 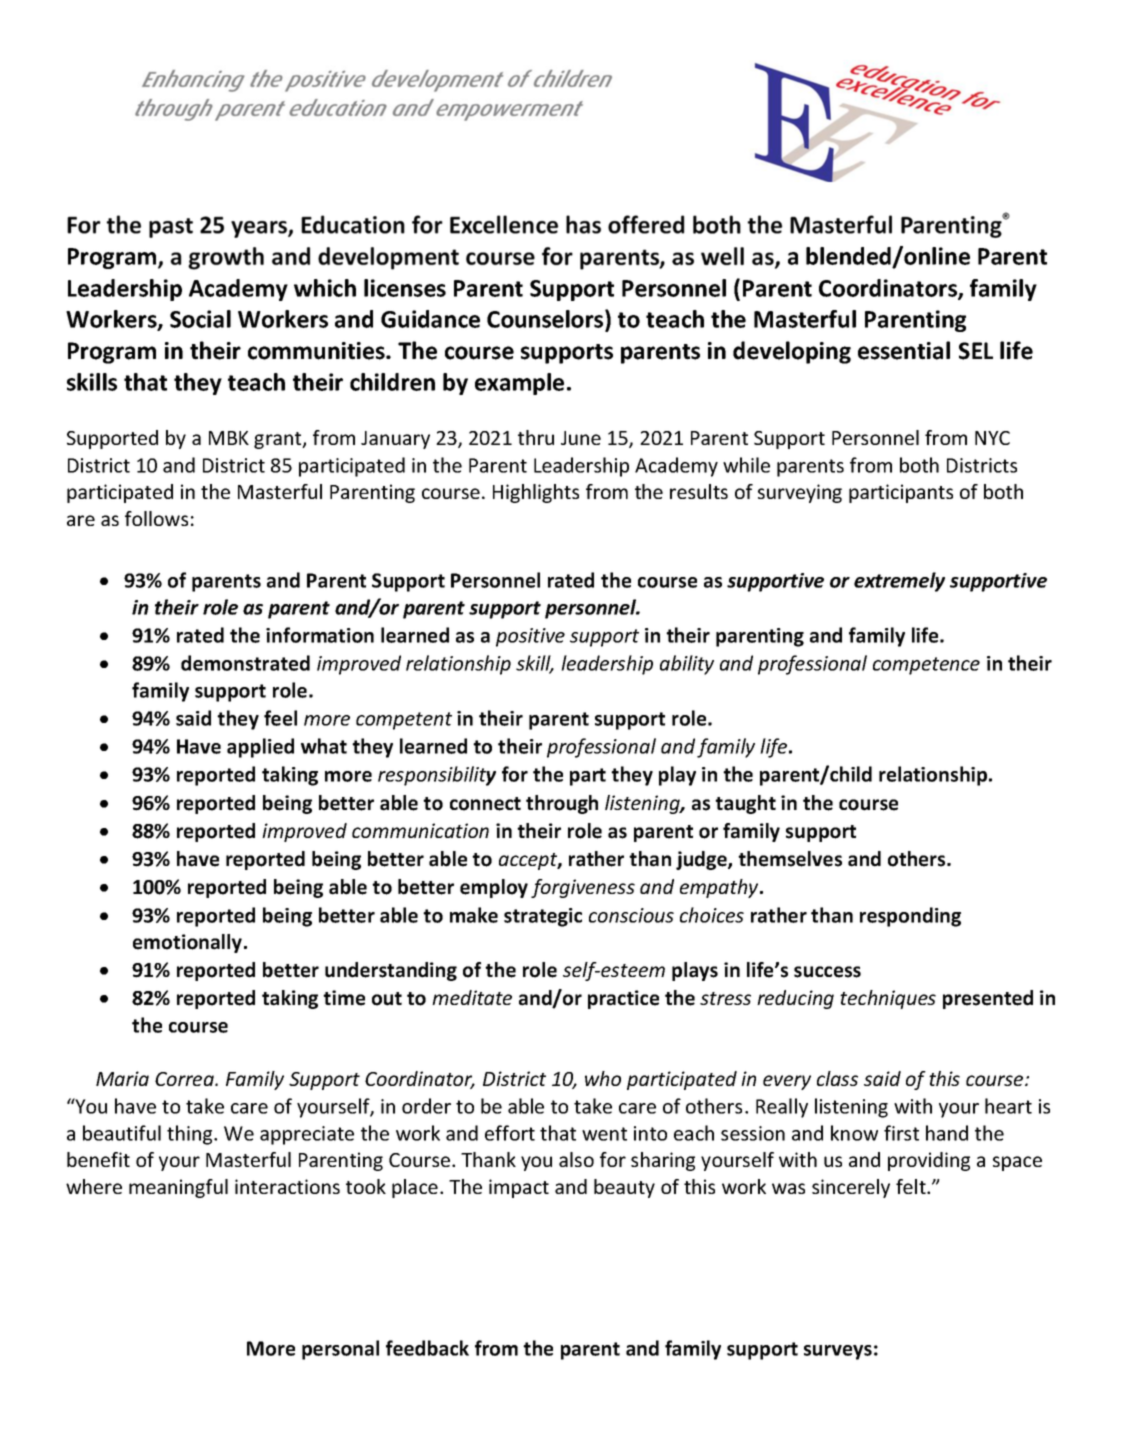 I want to click on through, so click(x=562, y=804).
